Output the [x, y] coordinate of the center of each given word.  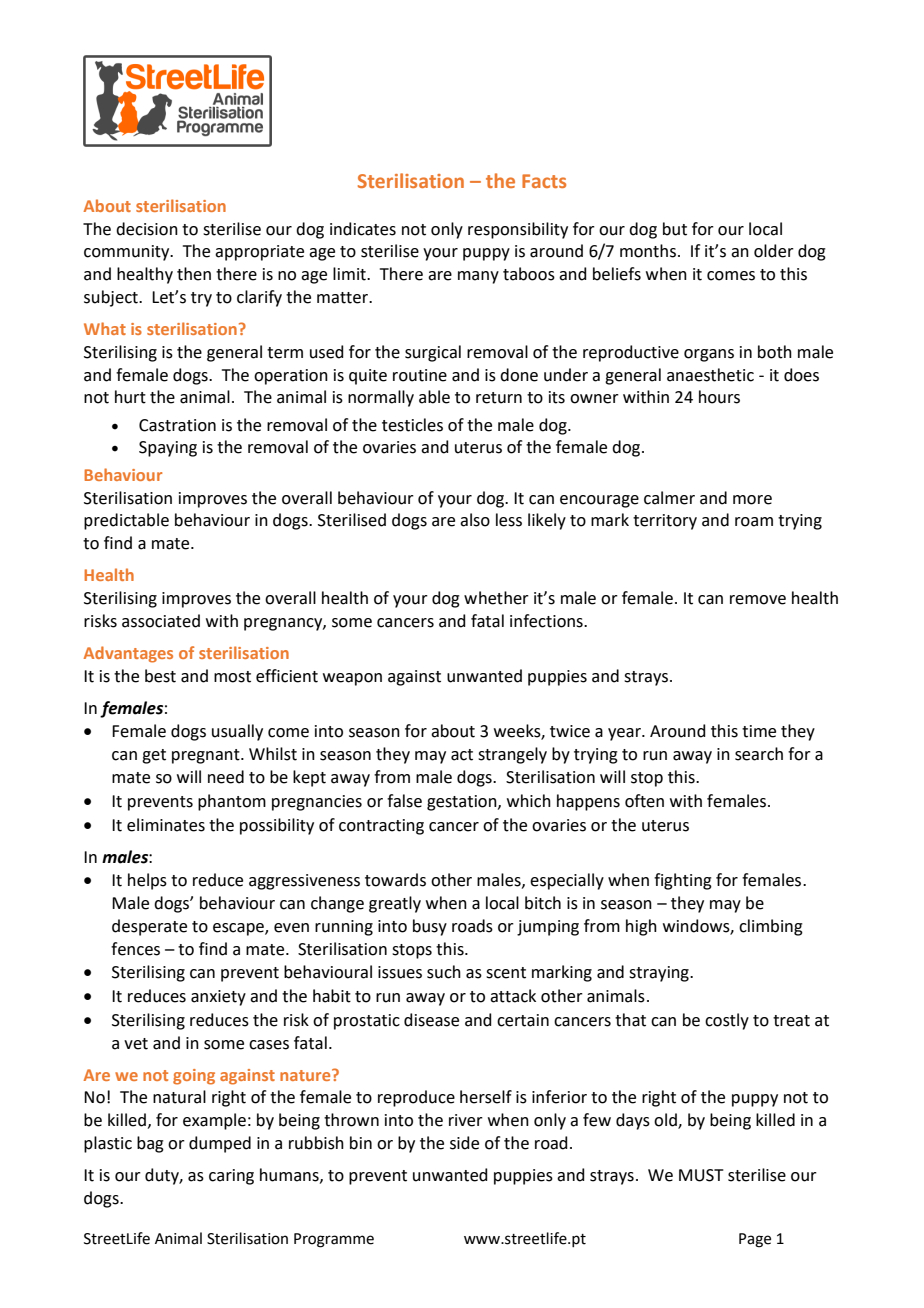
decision [147, 229]
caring [231, 1177]
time [759, 731]
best [160, 676]
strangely [512, 755]
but [675, 229]
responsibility [518, 230]
